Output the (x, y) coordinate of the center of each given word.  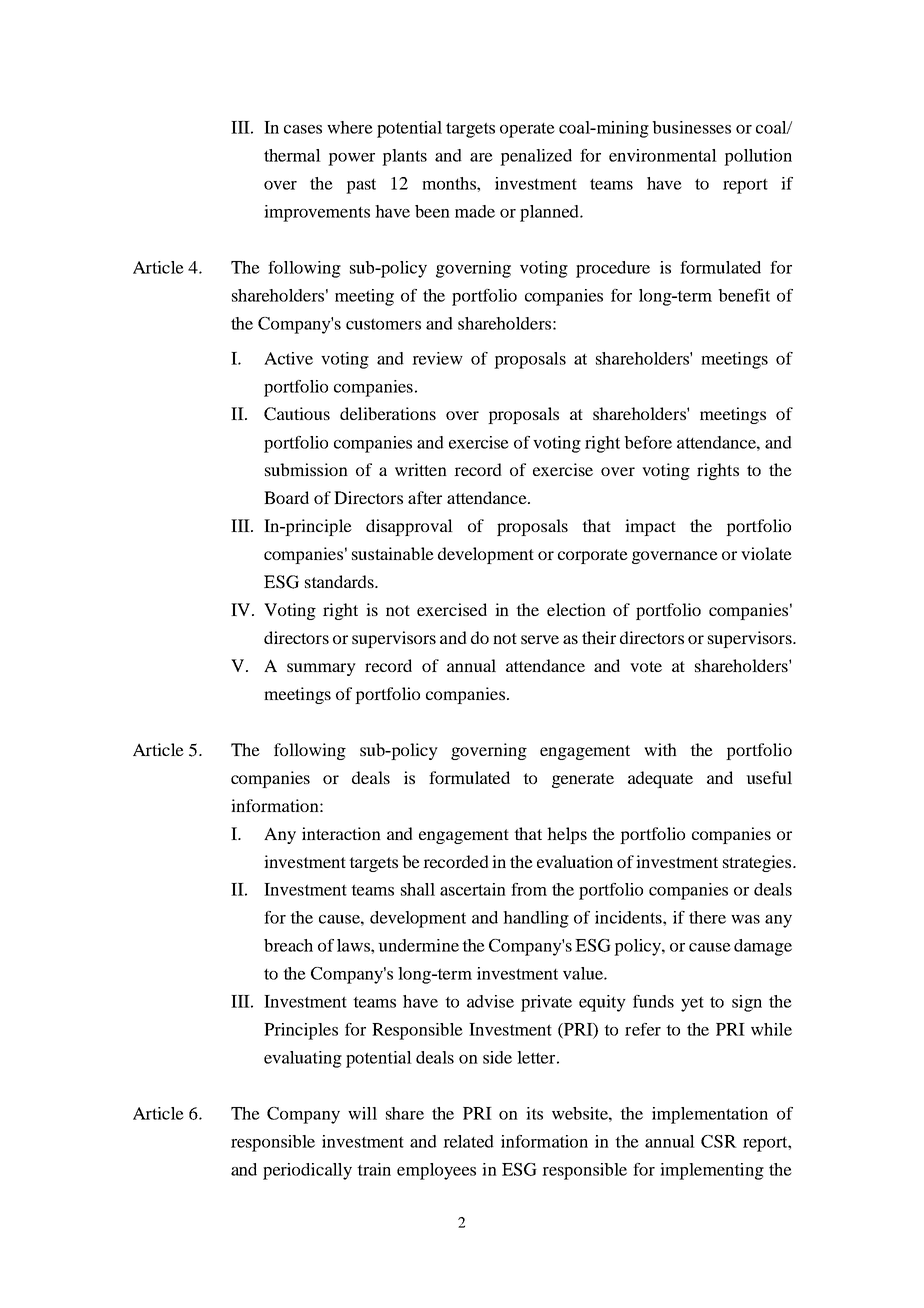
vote (646, 666)
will (362, 1113)
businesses (691, 127)
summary (321, 669)
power (351, 159)
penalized (536, 157)
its (534, 1113)
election (576, 609)
